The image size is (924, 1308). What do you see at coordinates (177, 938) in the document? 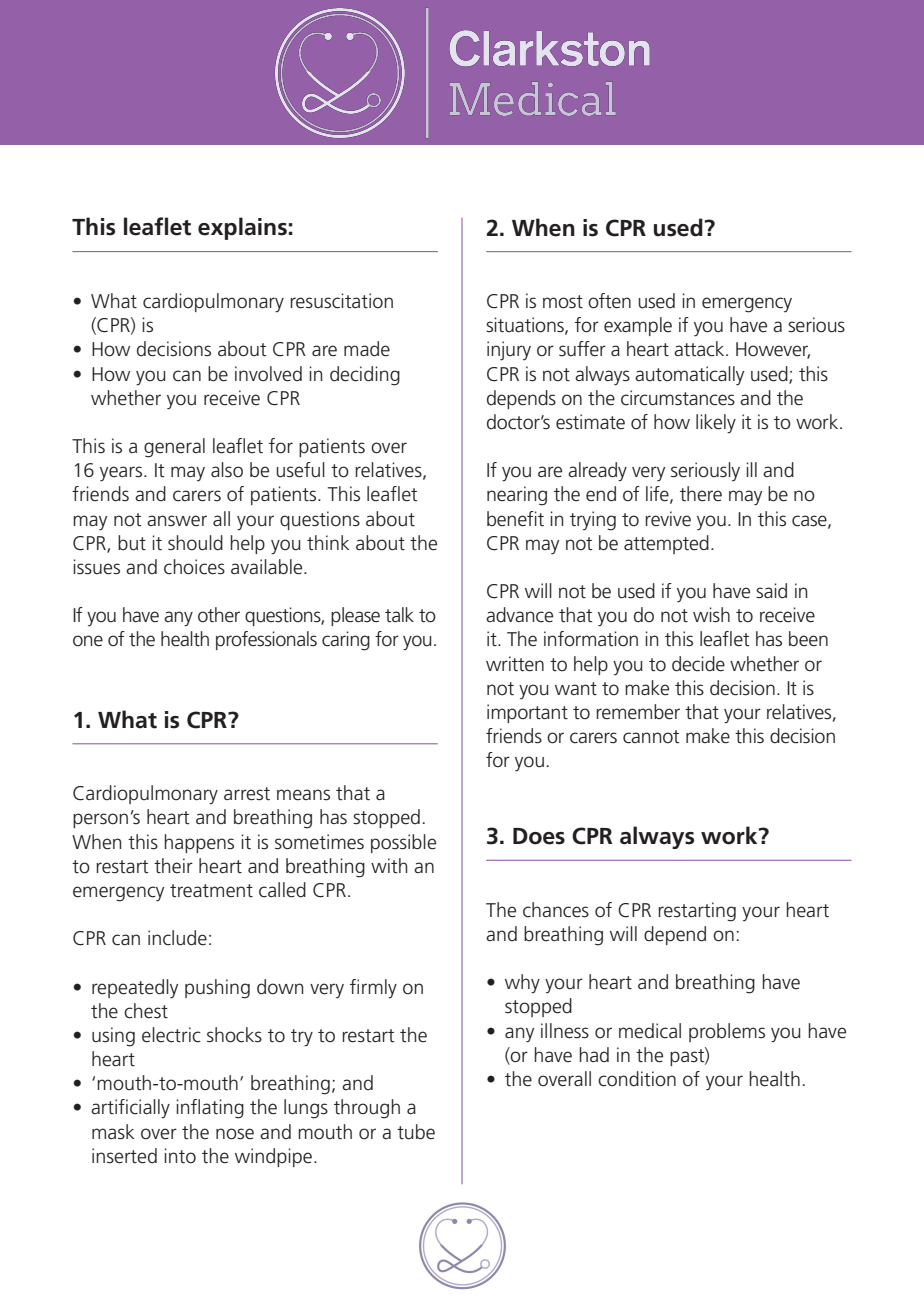
I see `include` at bounding box center [177, 938].
